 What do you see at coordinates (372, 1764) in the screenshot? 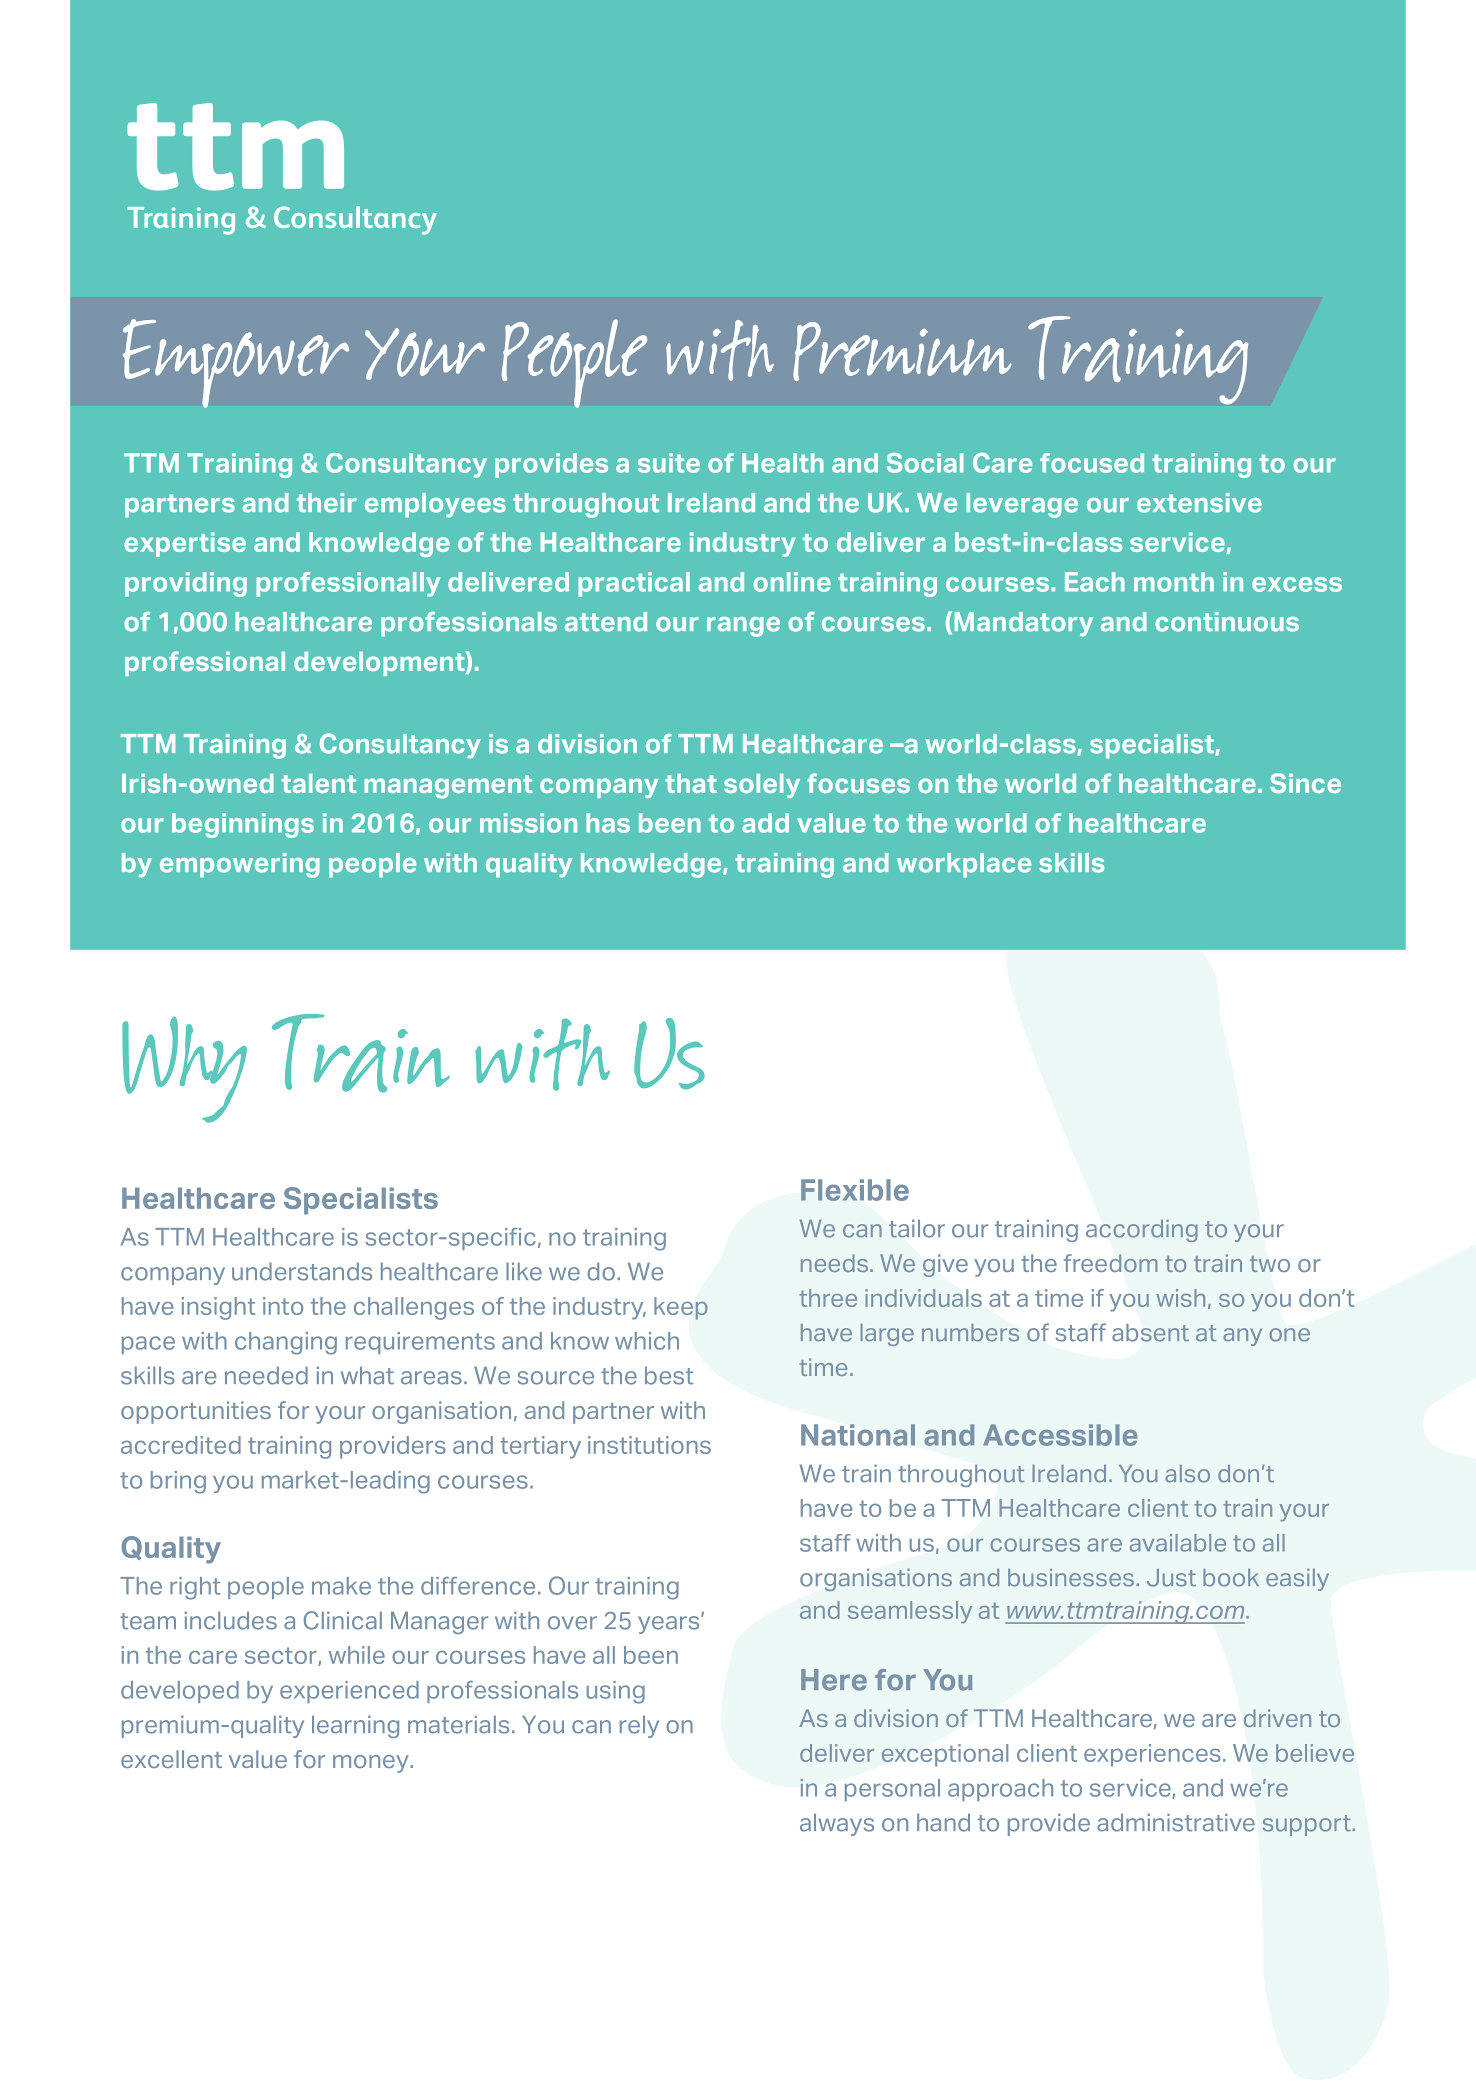
I see `money` at bounding box center [372, 1764].
